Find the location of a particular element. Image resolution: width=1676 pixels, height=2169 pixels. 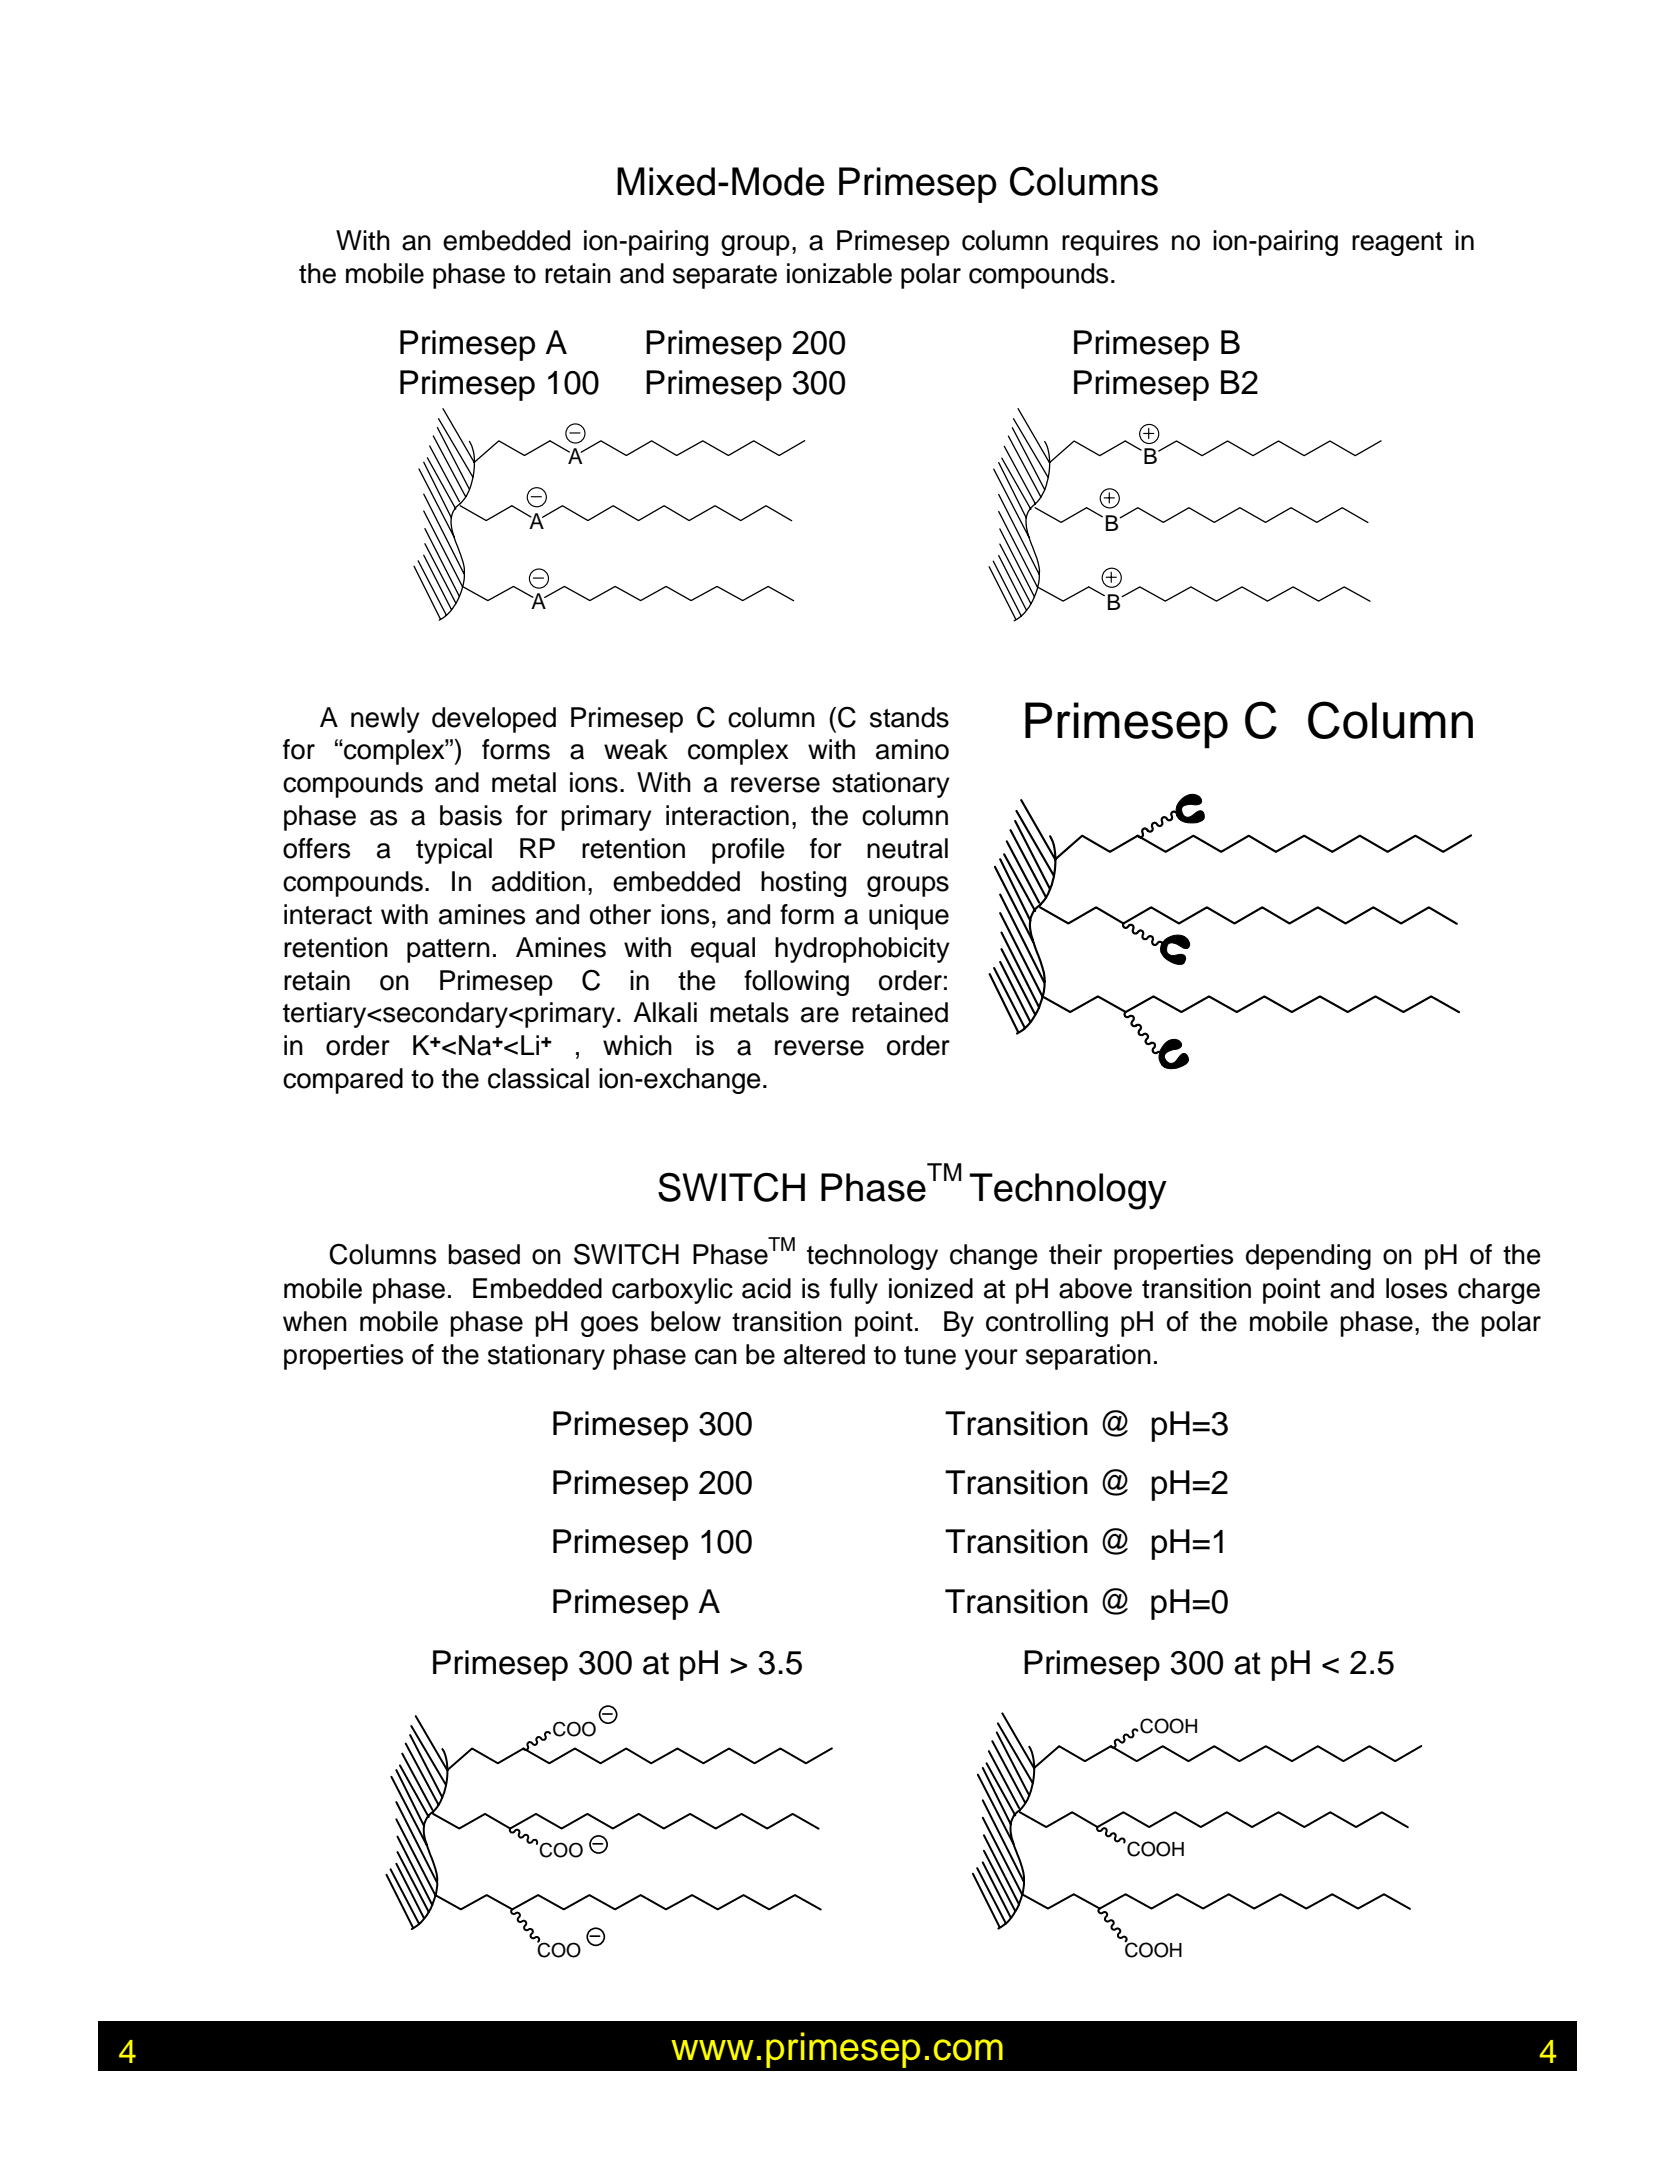

hydrophobicity is located at coordinates (862, 950).
